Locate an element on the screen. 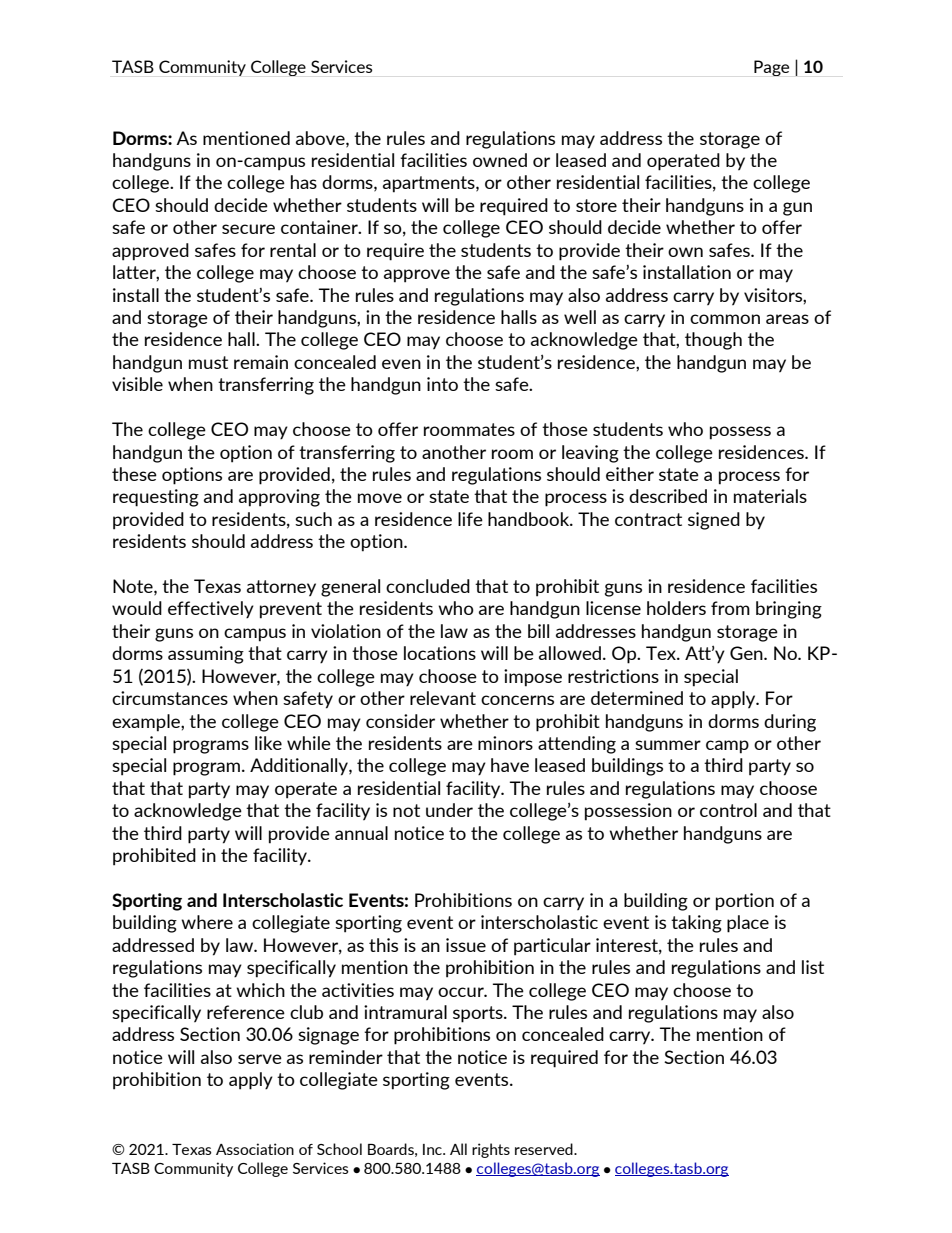 Image resolution: width=952 pixels, height=1233 pixels. Page is located at coordinates (771, 68).
